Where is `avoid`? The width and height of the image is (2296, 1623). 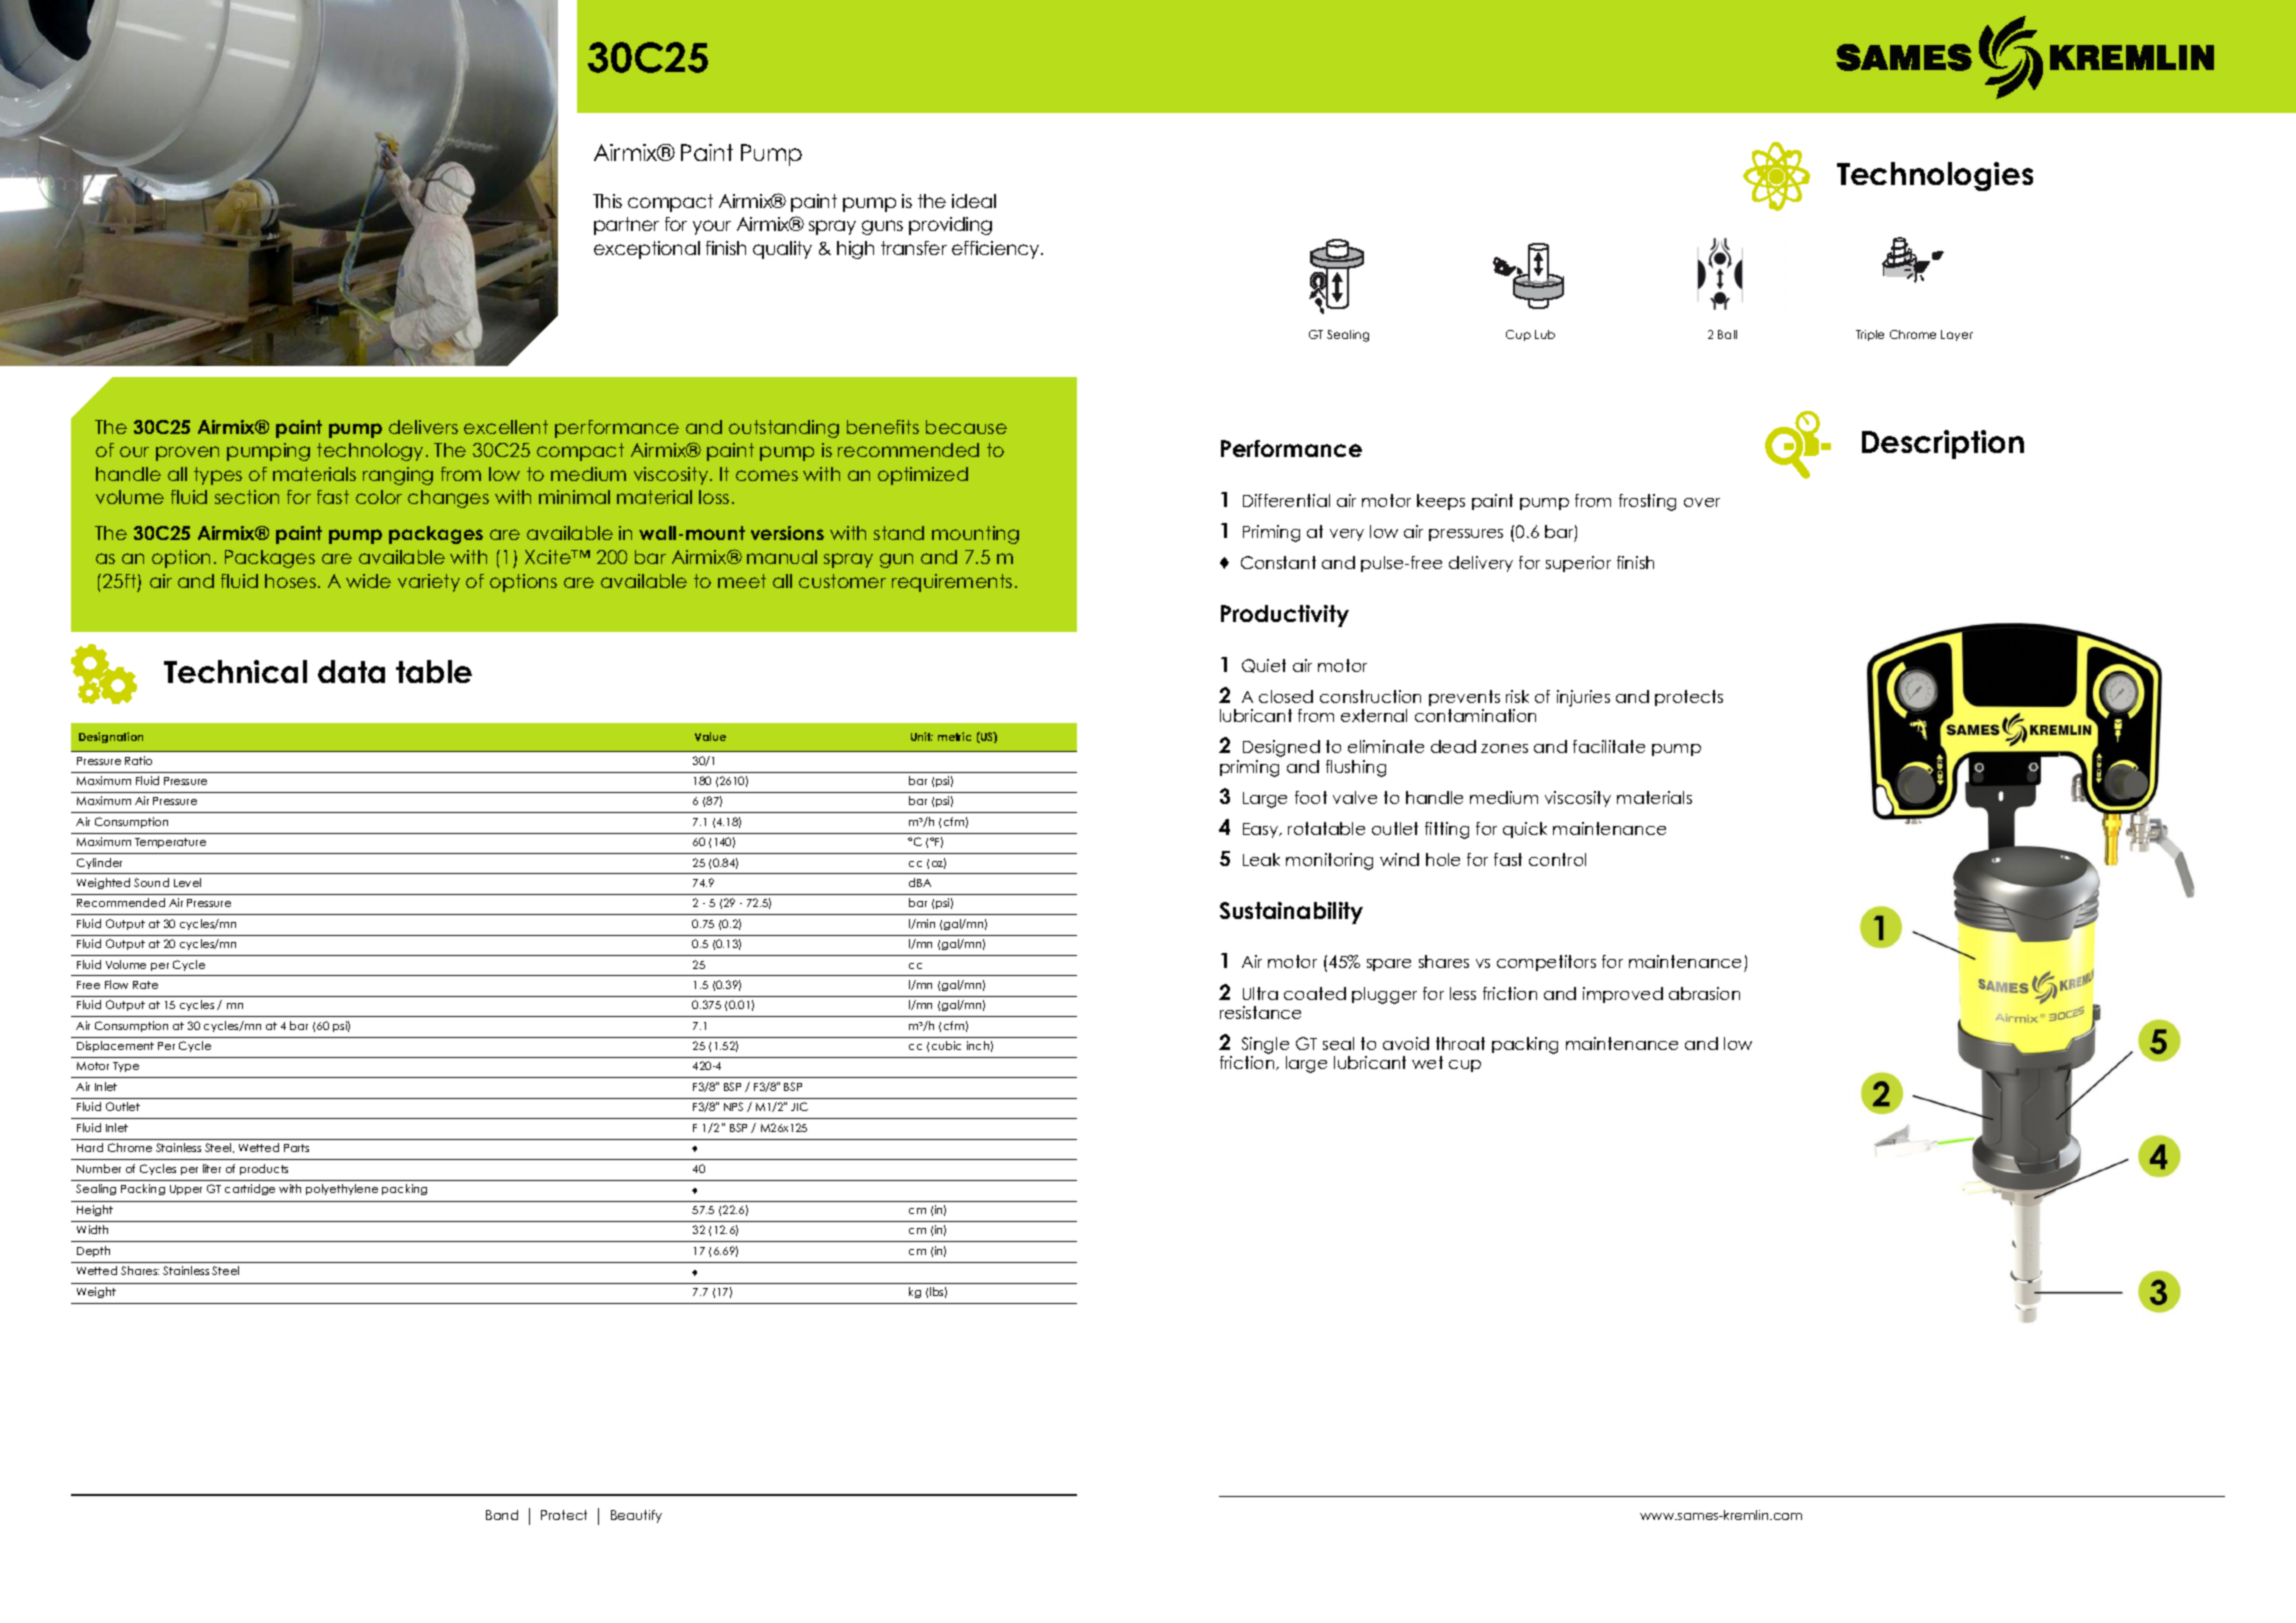 avoid is located at coordinates (1406, 1043).
